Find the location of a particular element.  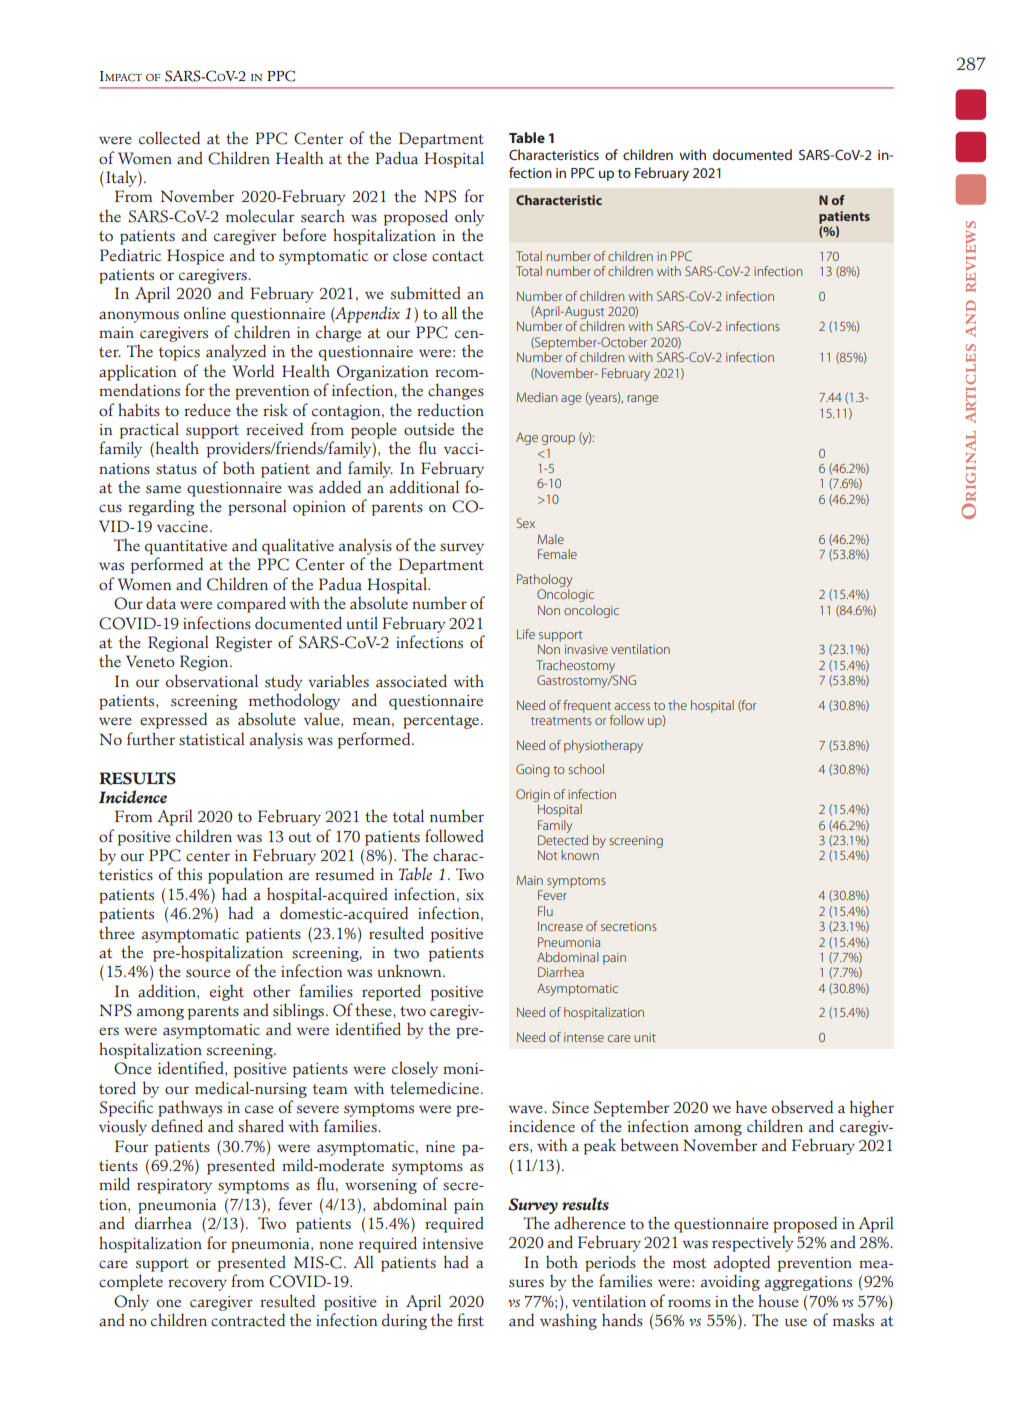

contact is located at coordinates (458, 256).
